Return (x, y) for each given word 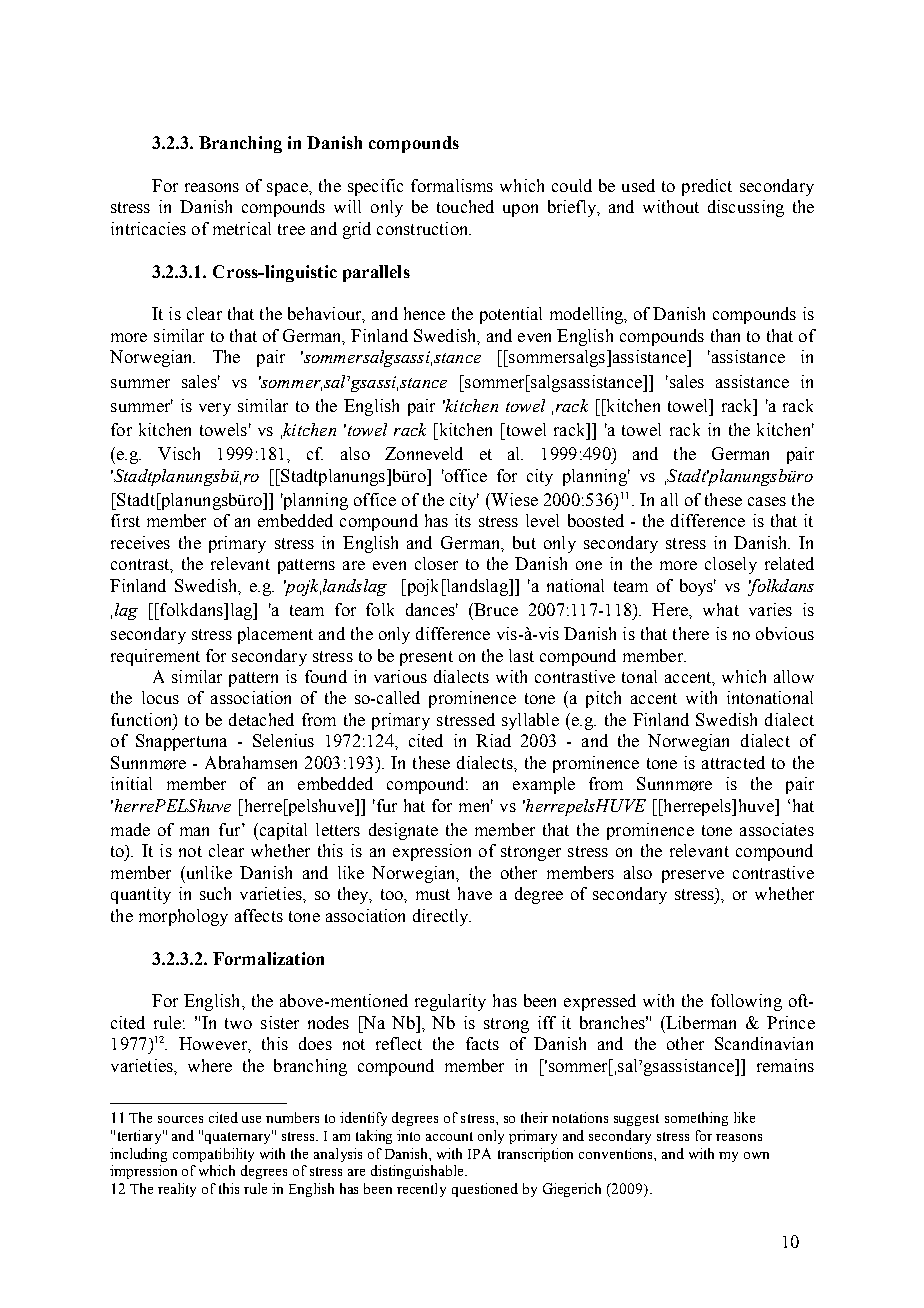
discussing (746, 208)
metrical (242, 228)
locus (160, 697)
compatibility (213, 1155)
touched (465, 206)
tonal (639, 676)
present (426, 658)
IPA (479, 1153)
